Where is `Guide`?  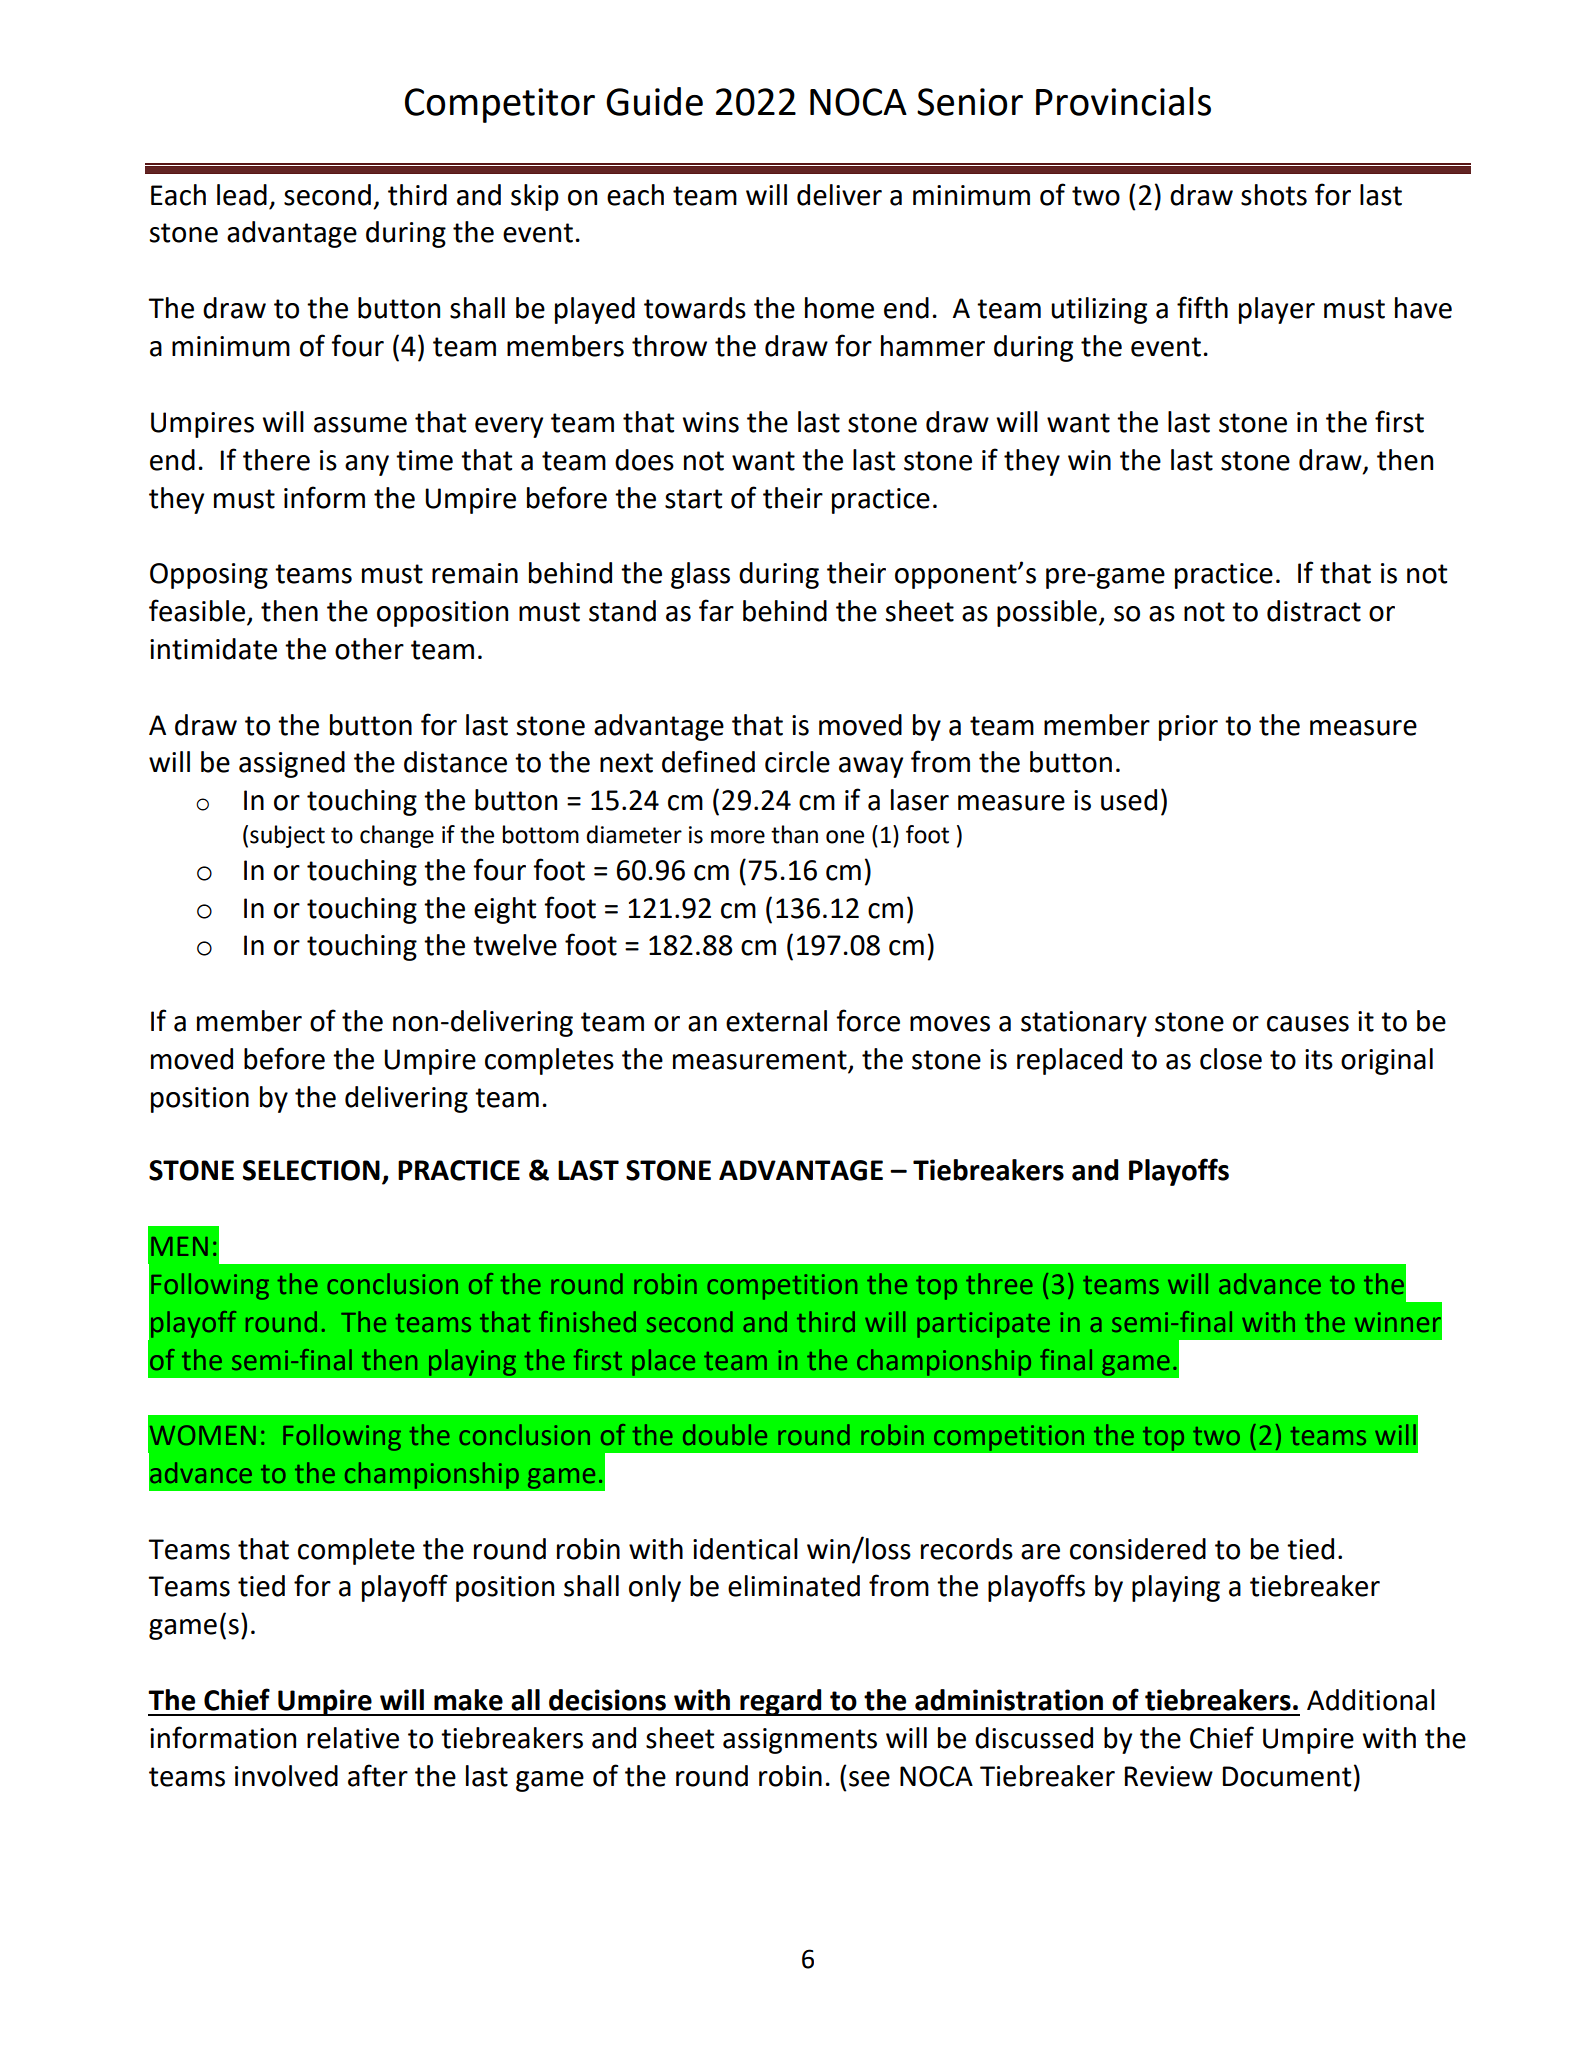
Guide is located at coordinates (654, 101).
